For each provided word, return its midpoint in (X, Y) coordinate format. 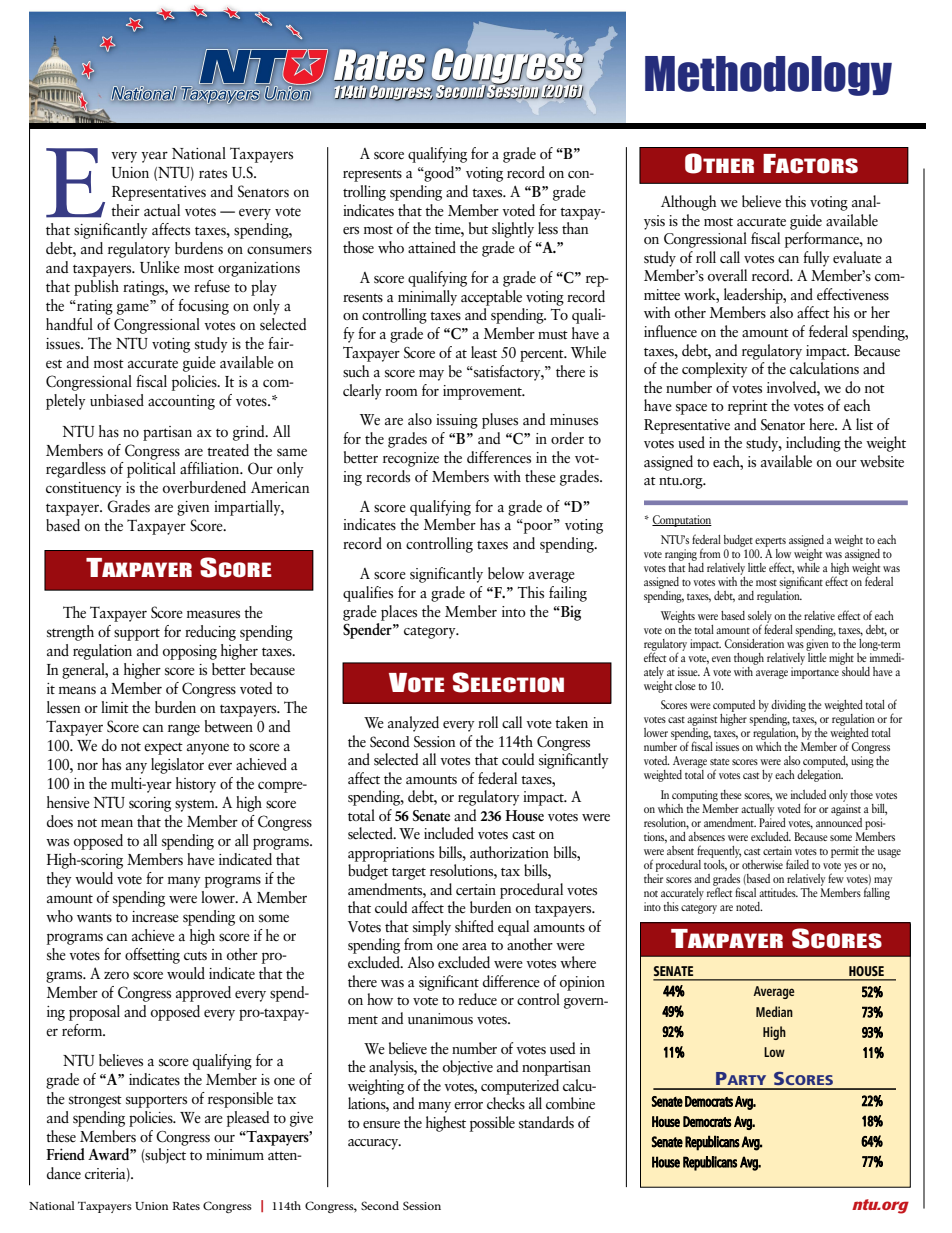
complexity (715, 370)
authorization (509, 852)
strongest (95, 1102)
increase (155, 917)
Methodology (768, 76)
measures (213, 614)
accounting (181, 402)
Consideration (754, 643)
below (506, 573)
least (484, 352)
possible (492, 1124)
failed (797, 864)
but (478, 228)
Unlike (160, 267)
